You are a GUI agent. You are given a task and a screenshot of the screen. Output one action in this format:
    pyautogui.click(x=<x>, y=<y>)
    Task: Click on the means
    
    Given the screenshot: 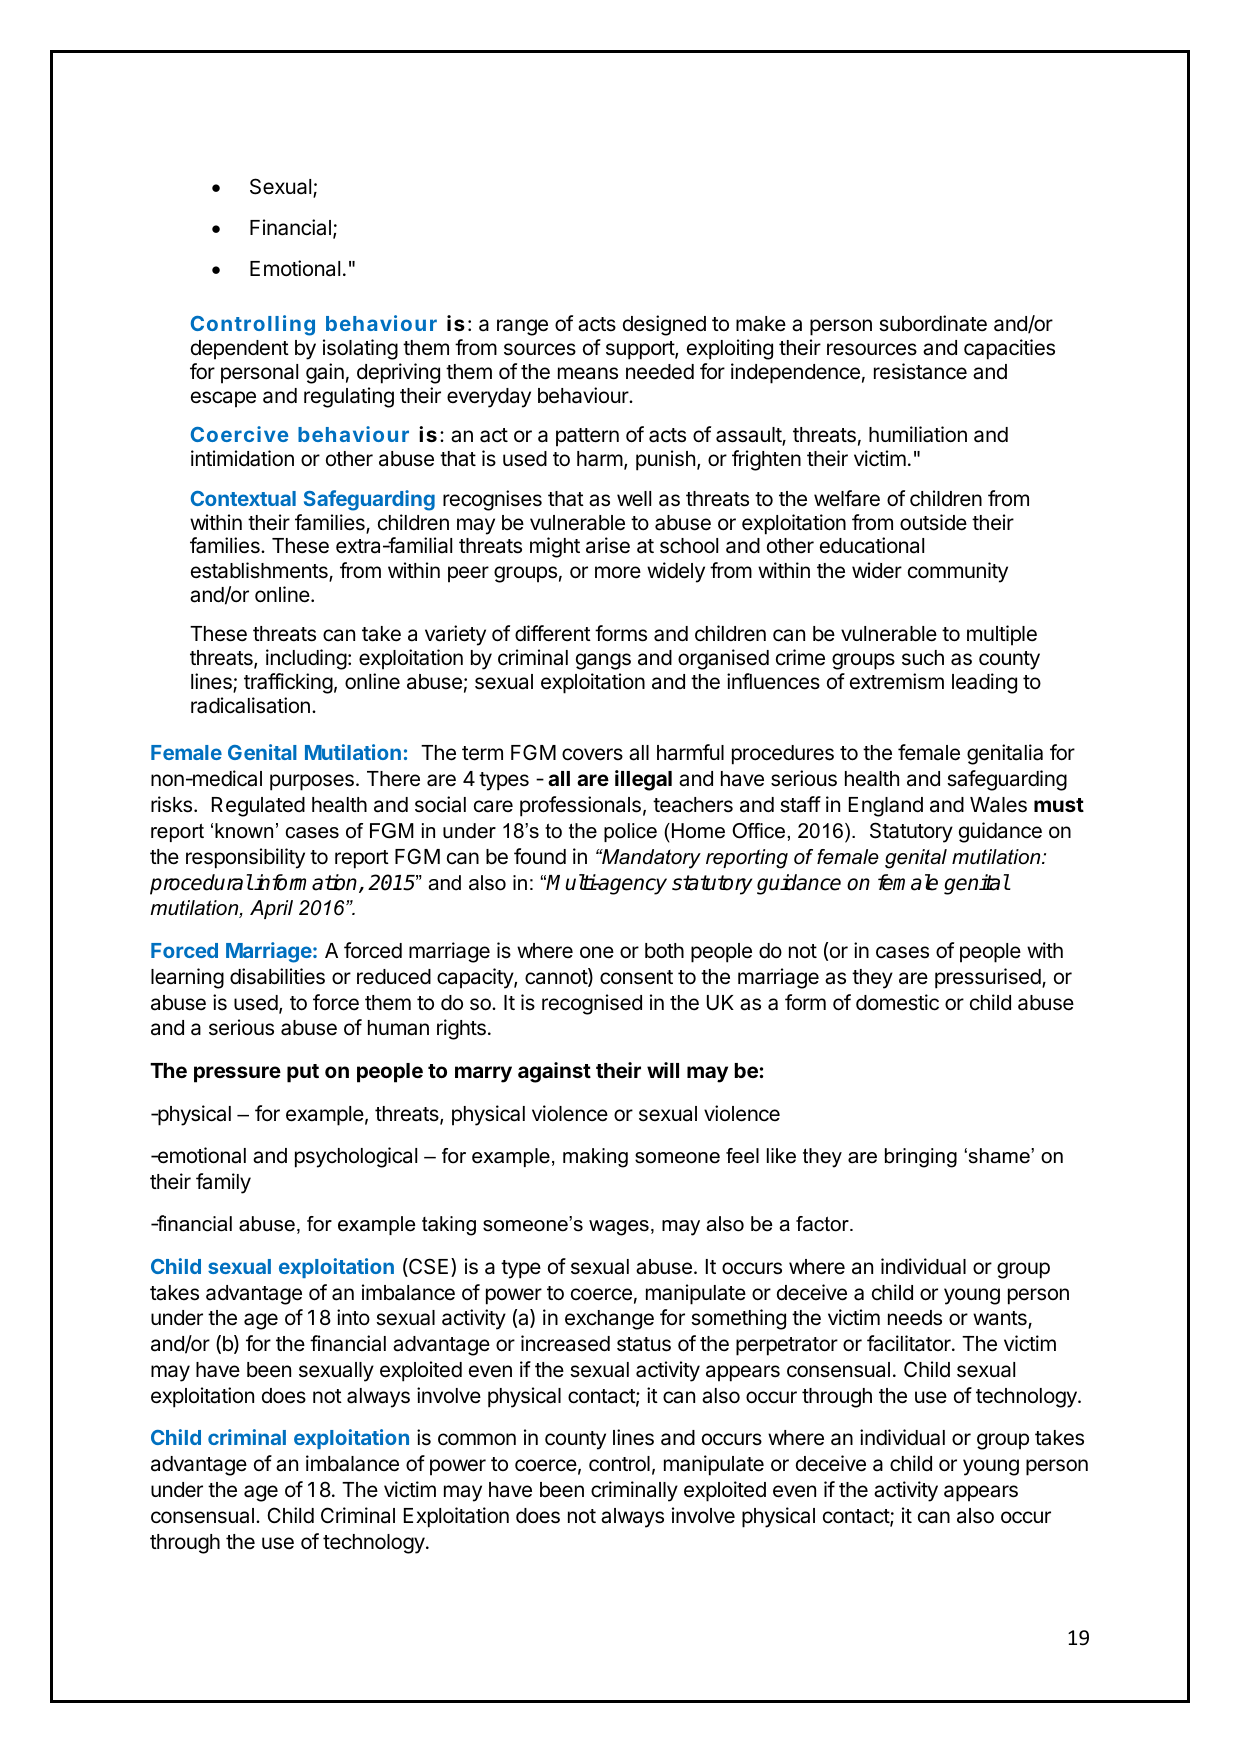 What is the action you would take?
    pyautogui.click(x=588, y=373)
